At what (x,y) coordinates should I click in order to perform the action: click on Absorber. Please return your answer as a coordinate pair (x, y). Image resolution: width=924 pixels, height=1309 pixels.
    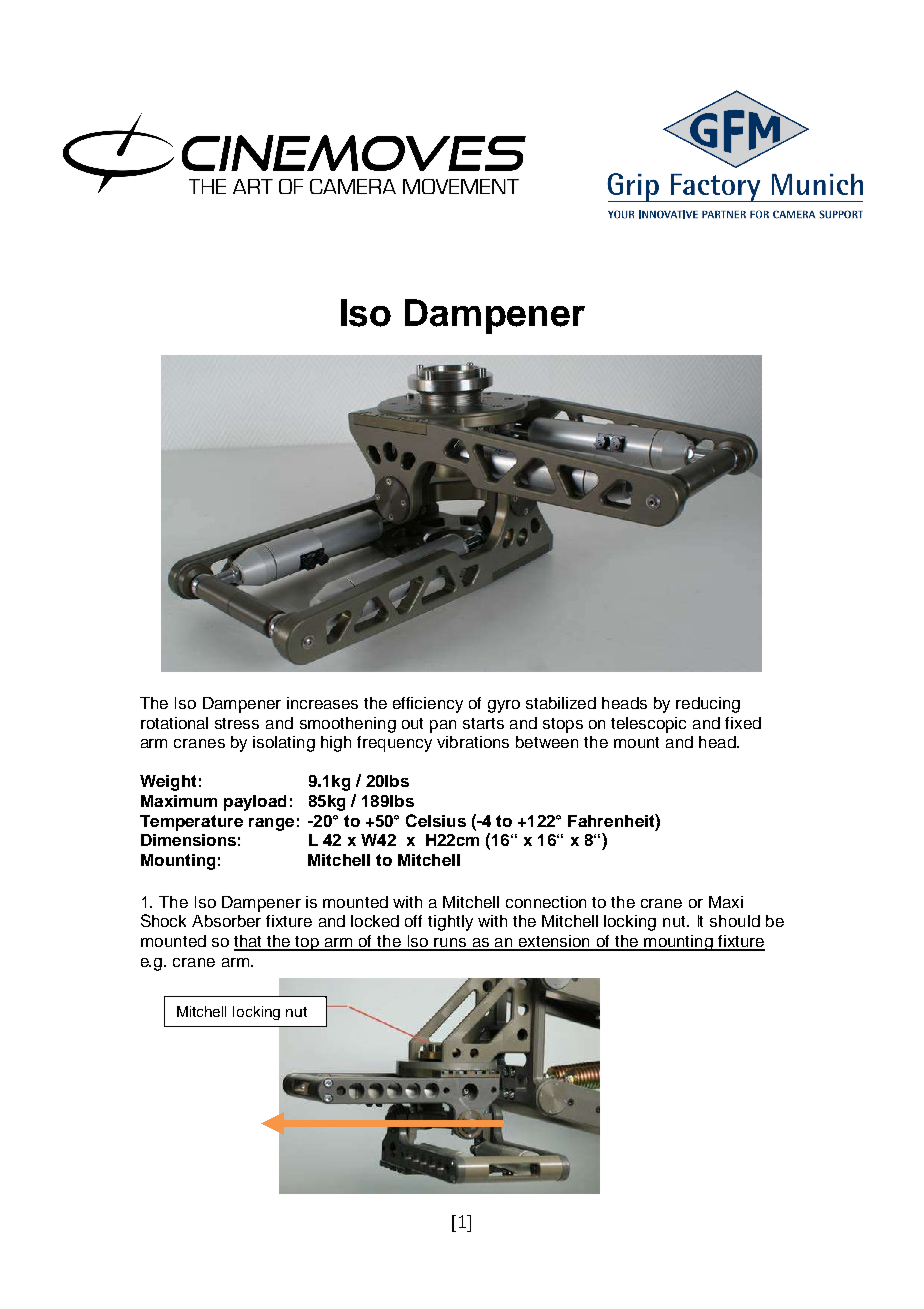
    Looking at the image, I should click on (226, 921).
